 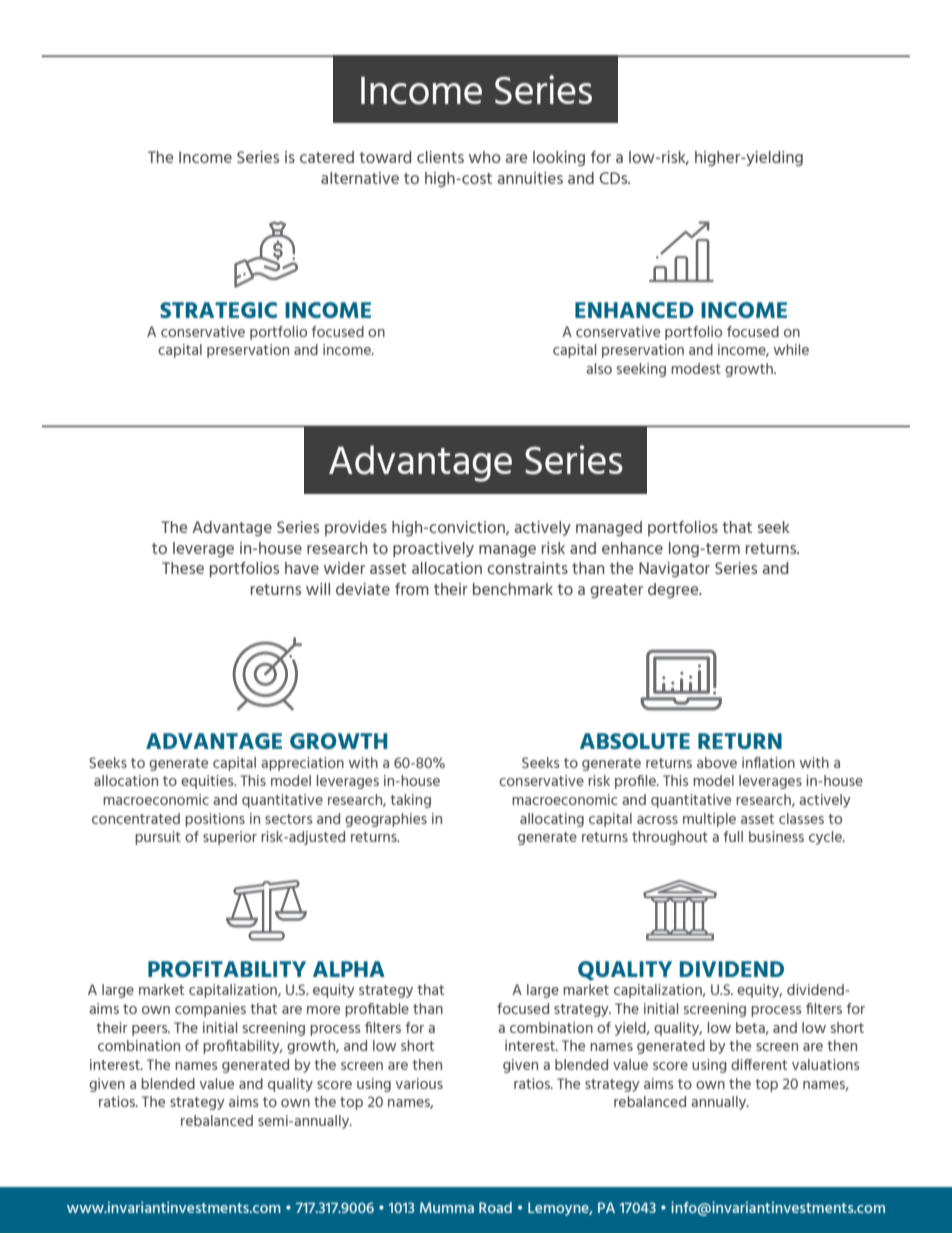 I want to click on These, so click(x=183, y=568).
